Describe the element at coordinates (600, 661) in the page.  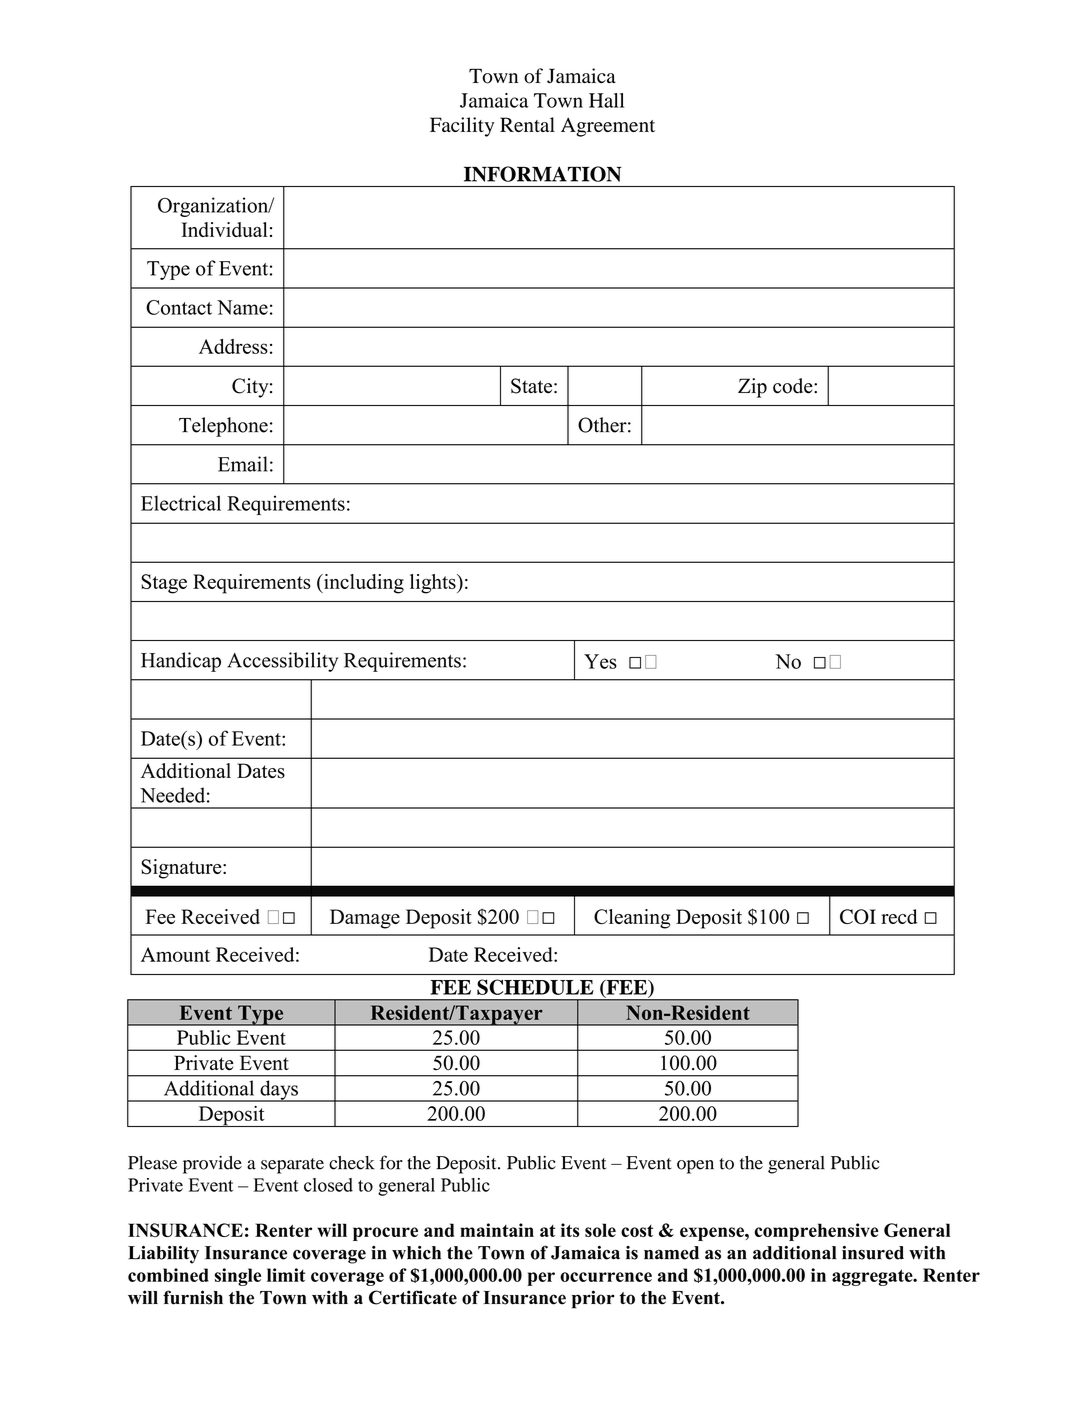
I see `Yes` at that location.
